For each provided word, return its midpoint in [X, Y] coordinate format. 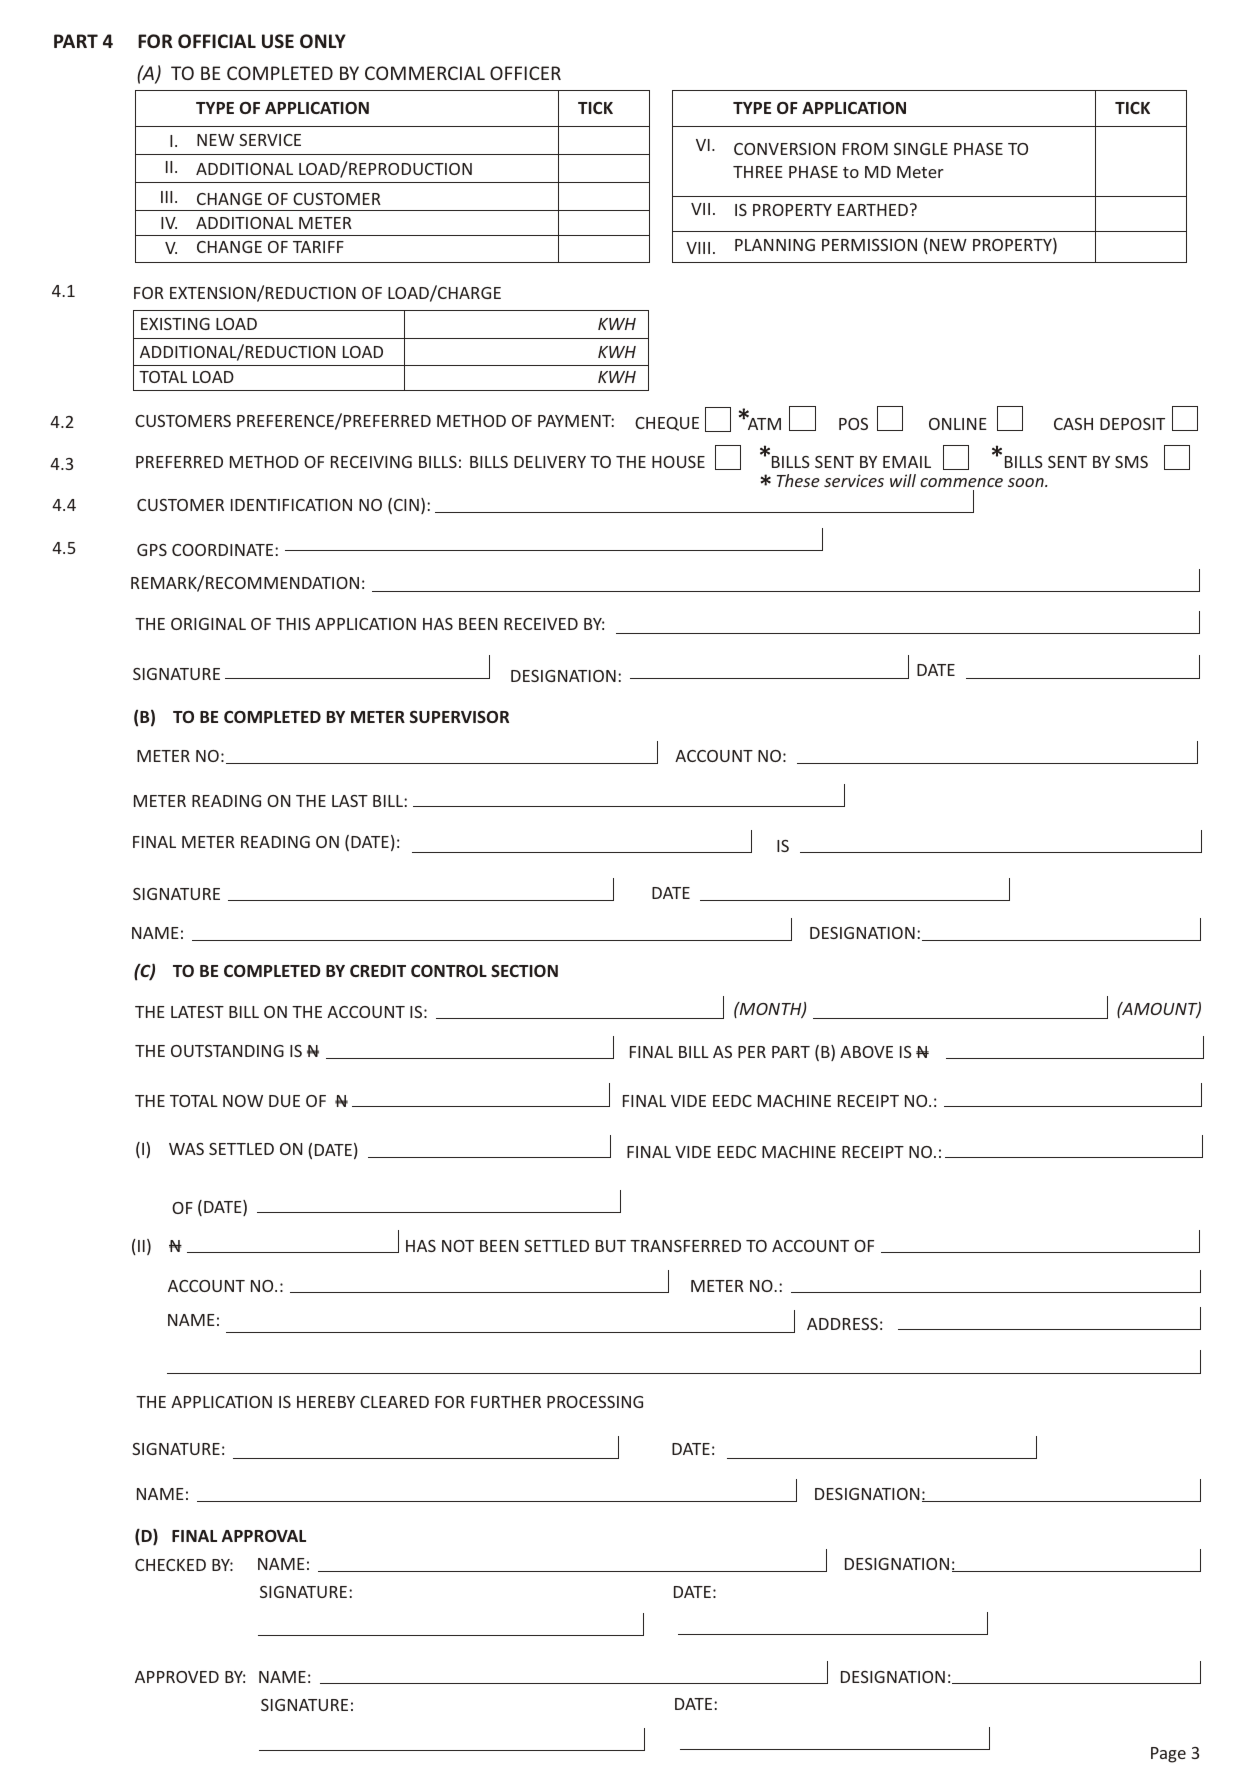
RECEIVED [541, 624]
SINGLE [921, 149]
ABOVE [866, 1052]
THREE [758, 172]
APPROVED [177, 1677]
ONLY [323, 41]
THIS [293, 624]
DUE [284, 1101]
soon [1027, 482]
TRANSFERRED [685, 1246]
